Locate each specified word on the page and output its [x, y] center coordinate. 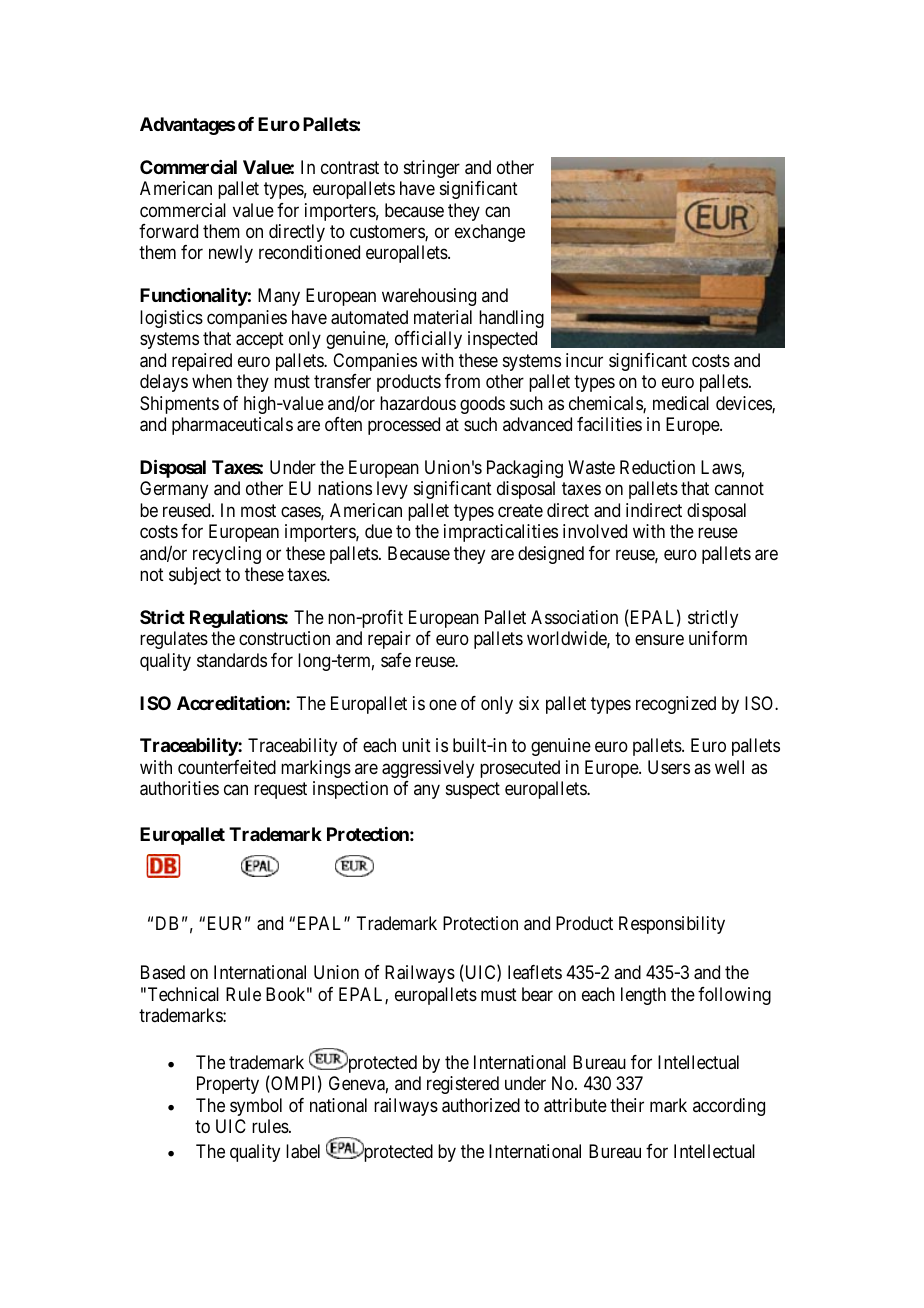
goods [482, 405]
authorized [481, 1105]
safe [396, 660]
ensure [659, 640]
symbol [256, 1107]
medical [681, 403]
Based [163, 972]
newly [231, 254]
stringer [432, 169]
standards [232, 660]
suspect [473, 791]
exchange [490, 233]
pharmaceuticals [232, 426]
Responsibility [672, 925]
